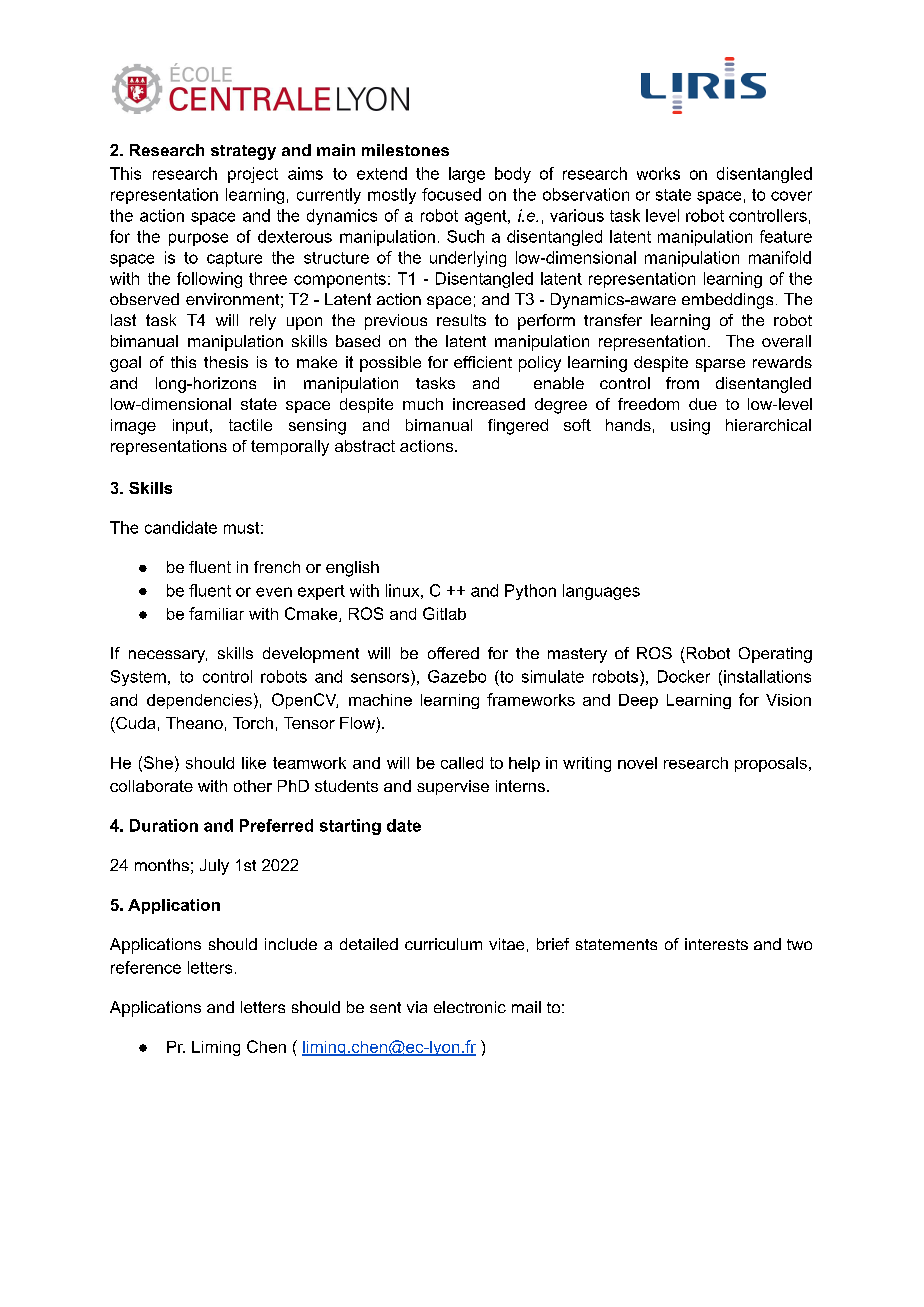 Image resolution: width=924 pixels, height=1307 pixels. Describe the element at coordinates (453, 787) in the screenshot. I see `supervise` at that location.
